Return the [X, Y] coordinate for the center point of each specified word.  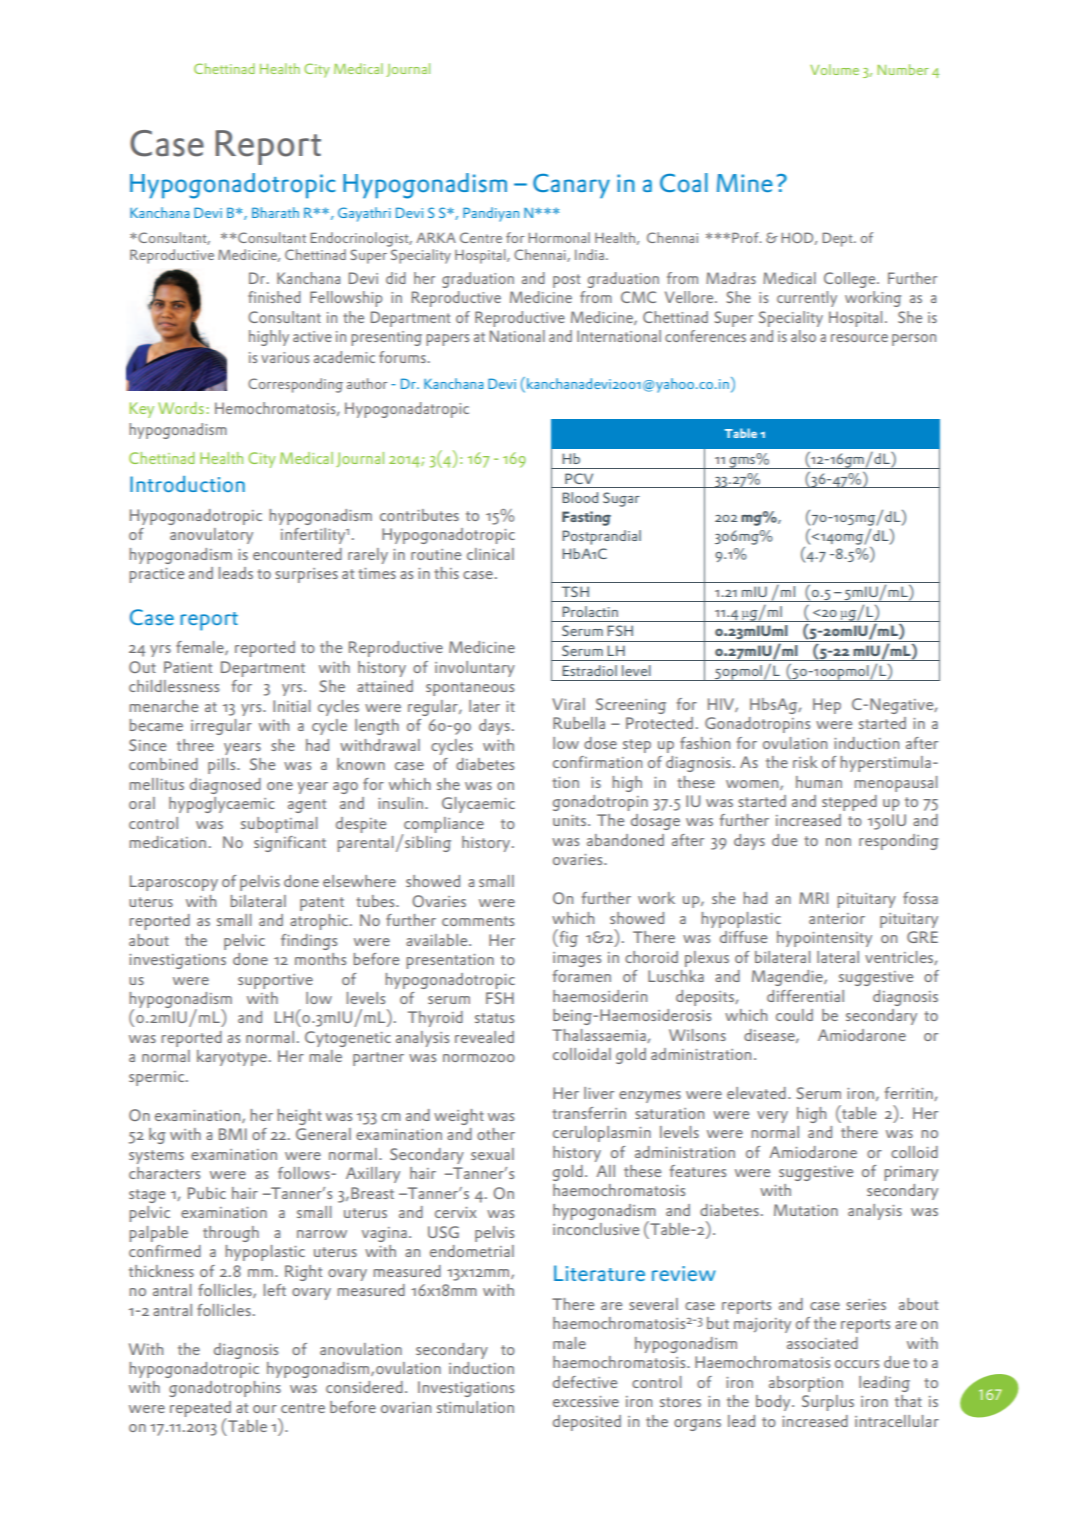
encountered [297, 554]
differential [805, 996]
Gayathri [364, 214]
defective [585, 1382]
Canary [571, 186]
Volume [834, 69]
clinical [490, 554]
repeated [200, 1410]
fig [567, 938]
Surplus [828, 1403]
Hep [827, 706]
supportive [275, 981]
